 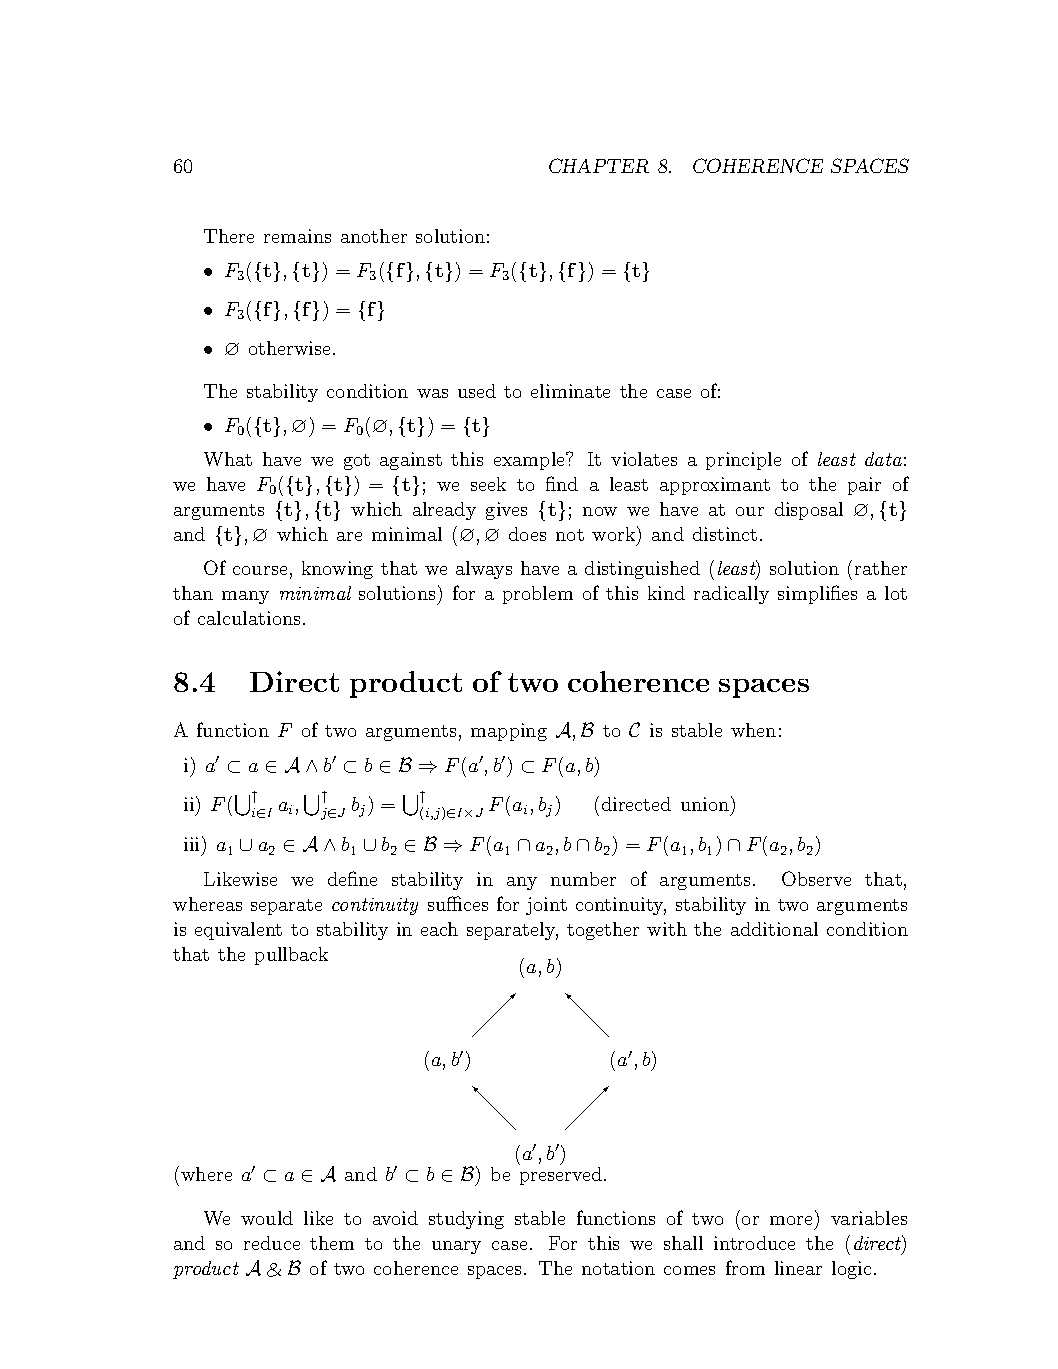 I want to click on more, so click(x=793, y=1222).
